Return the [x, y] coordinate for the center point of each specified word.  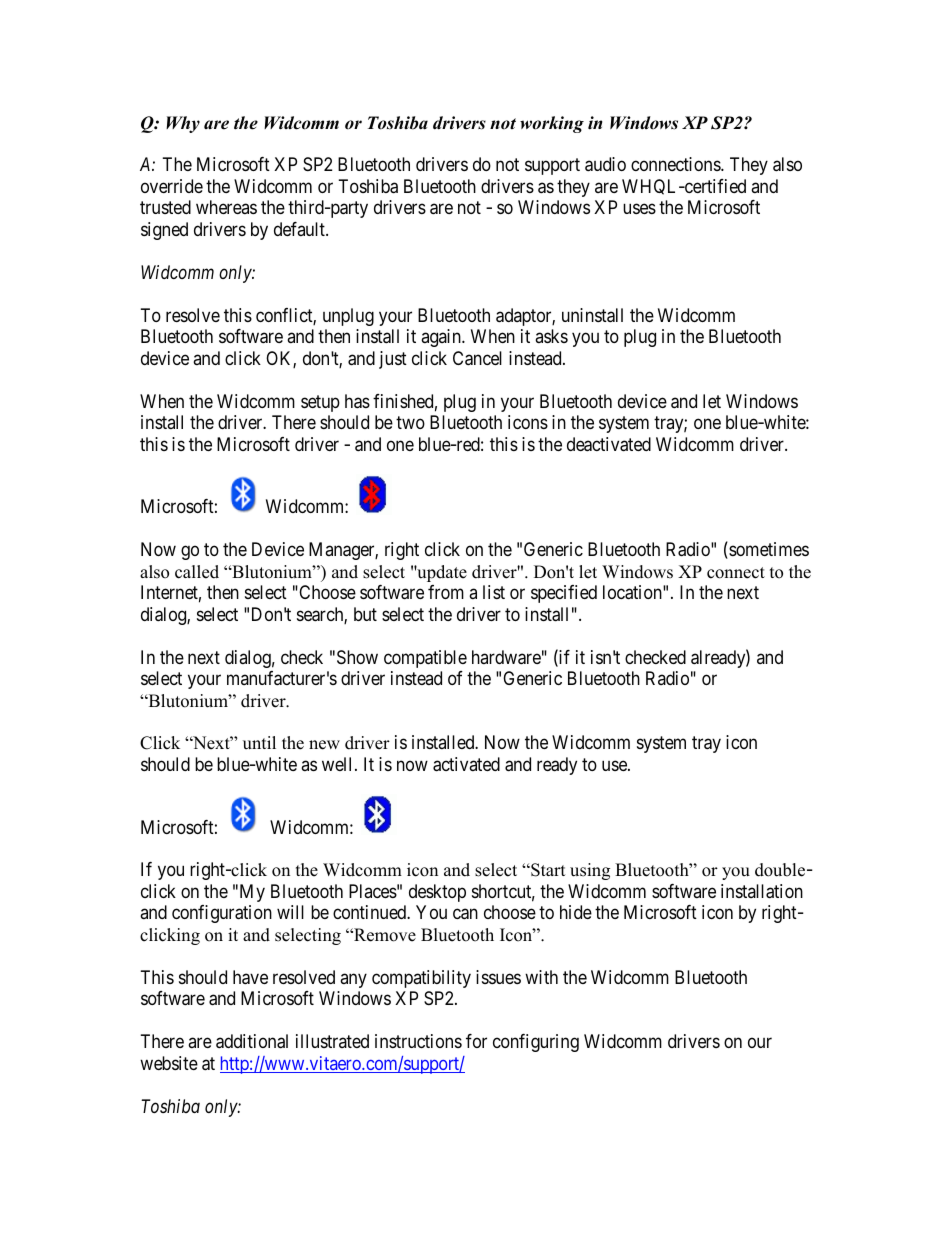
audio [605, 164]
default [300, 229]
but [365, 614]
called [197, 572]
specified [564, 594]
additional [252, 1041]
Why [183, 124]
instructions [418, 1041]
